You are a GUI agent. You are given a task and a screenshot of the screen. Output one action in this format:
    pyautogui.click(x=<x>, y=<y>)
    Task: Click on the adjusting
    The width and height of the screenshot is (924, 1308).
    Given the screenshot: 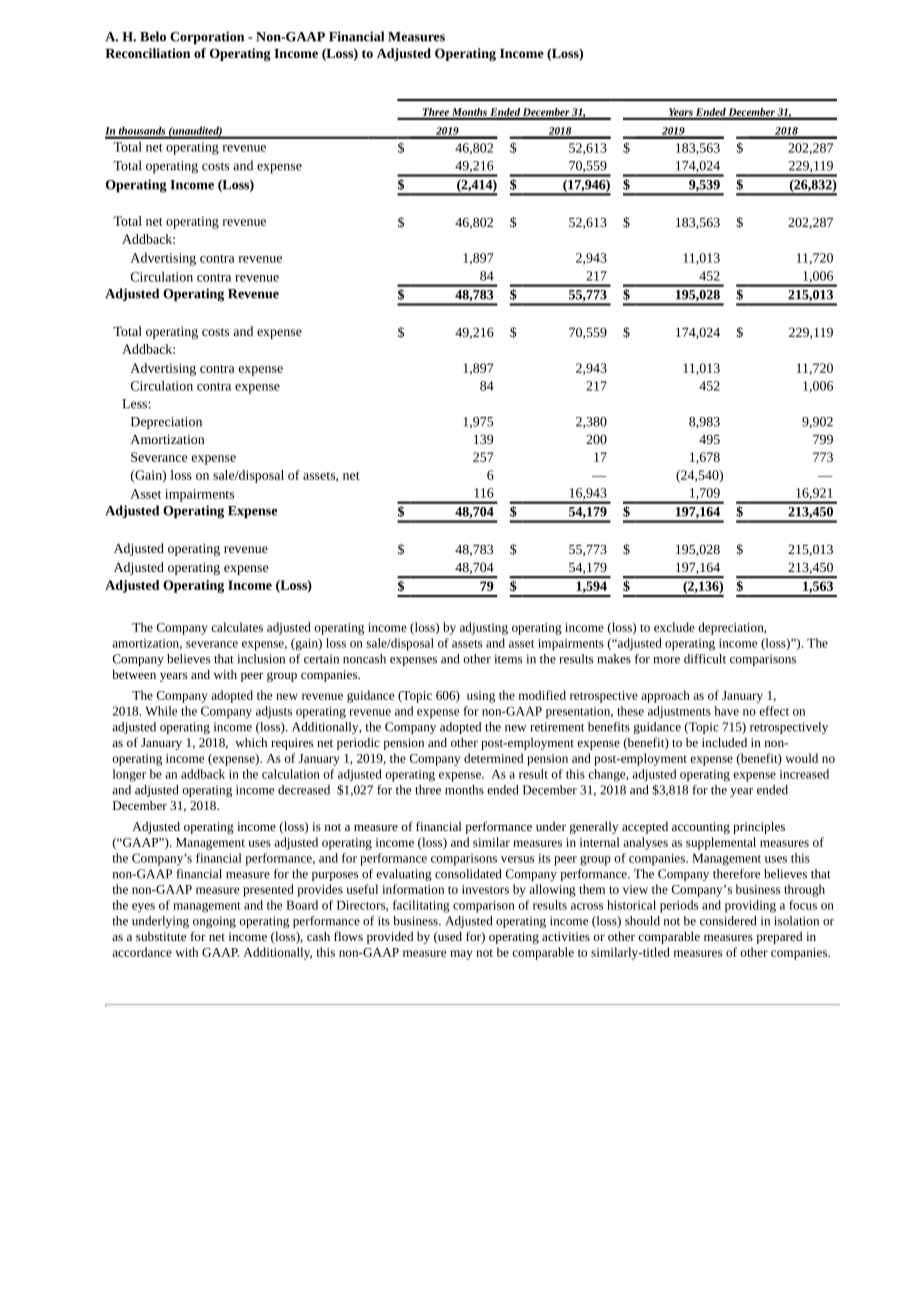 What is the action you would take?
    pyautogui.click(x=484, y=628)
